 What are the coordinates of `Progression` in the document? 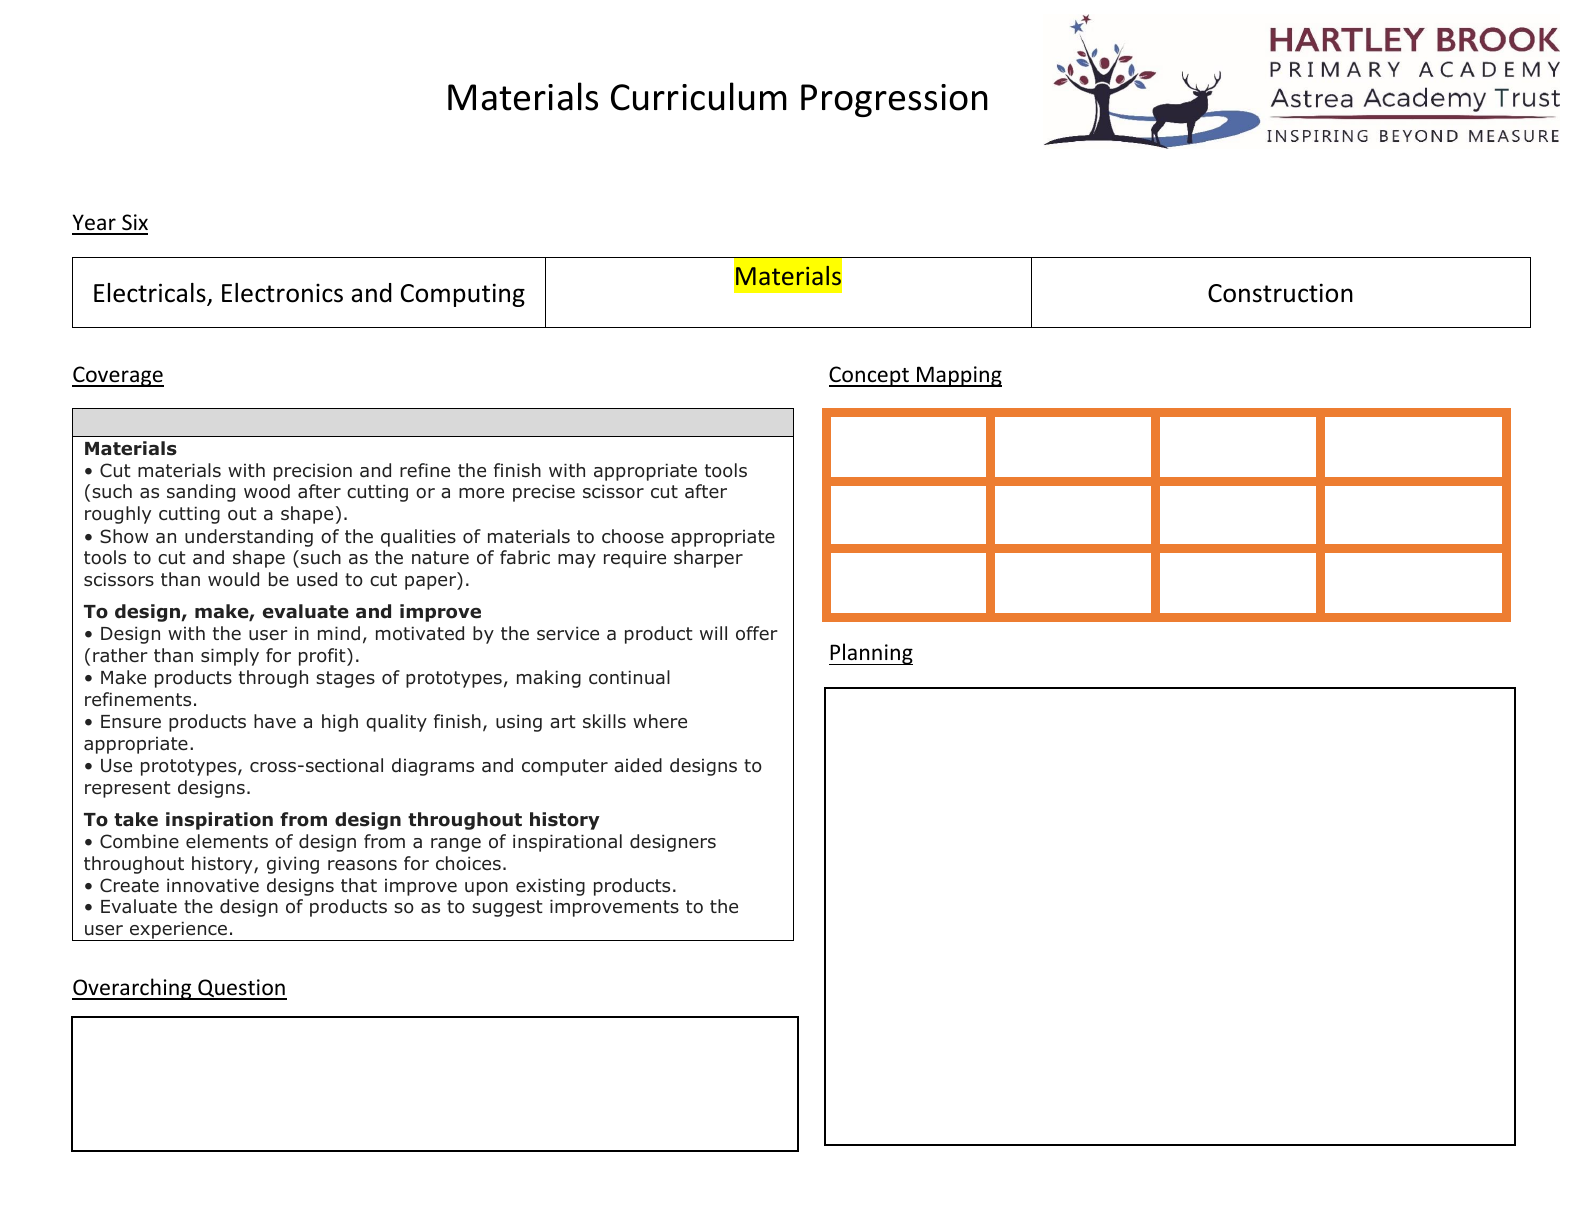 It's located at (894, 100).
